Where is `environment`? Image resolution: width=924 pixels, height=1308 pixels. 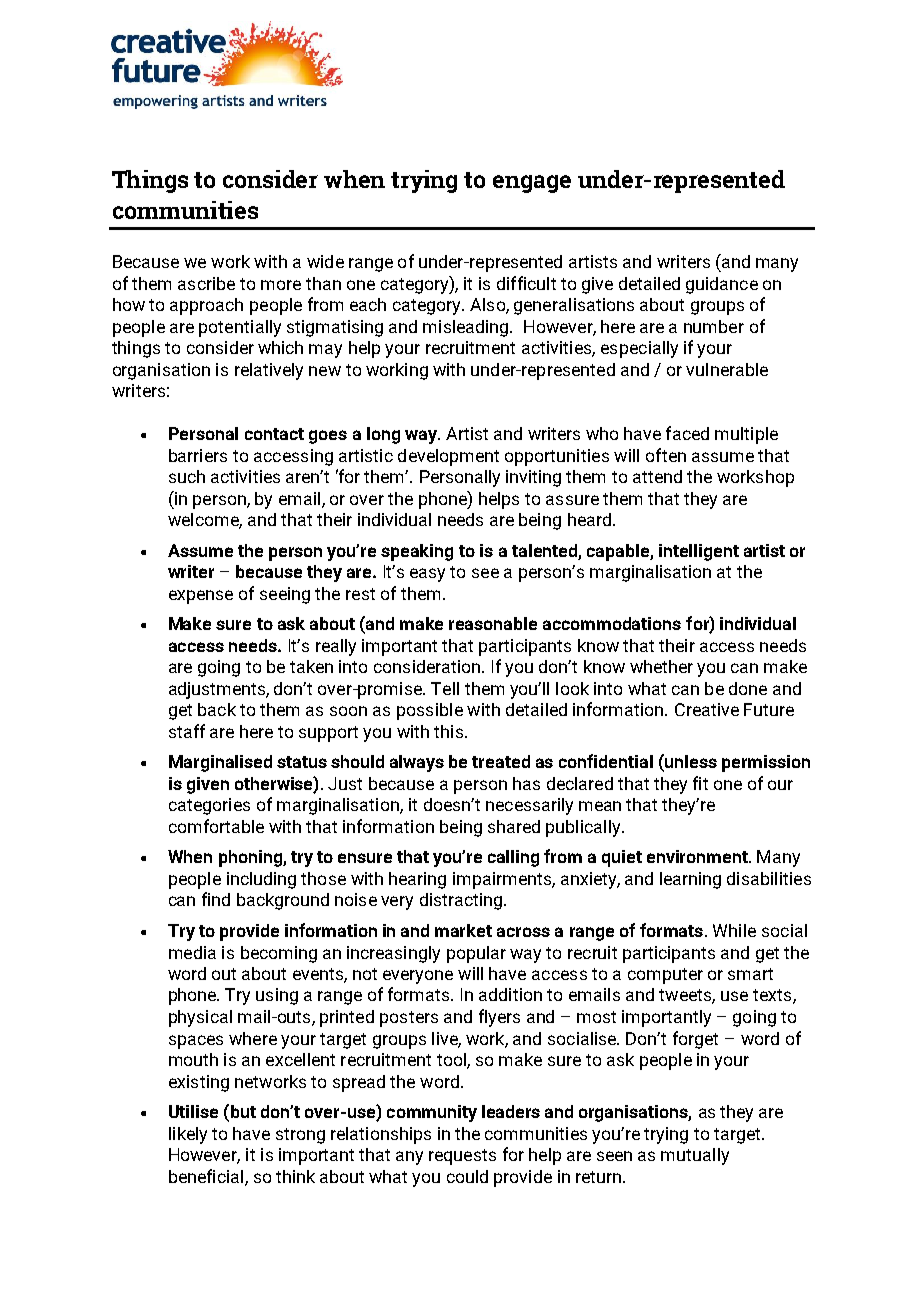
environment is located at coordinates (698, 856).
